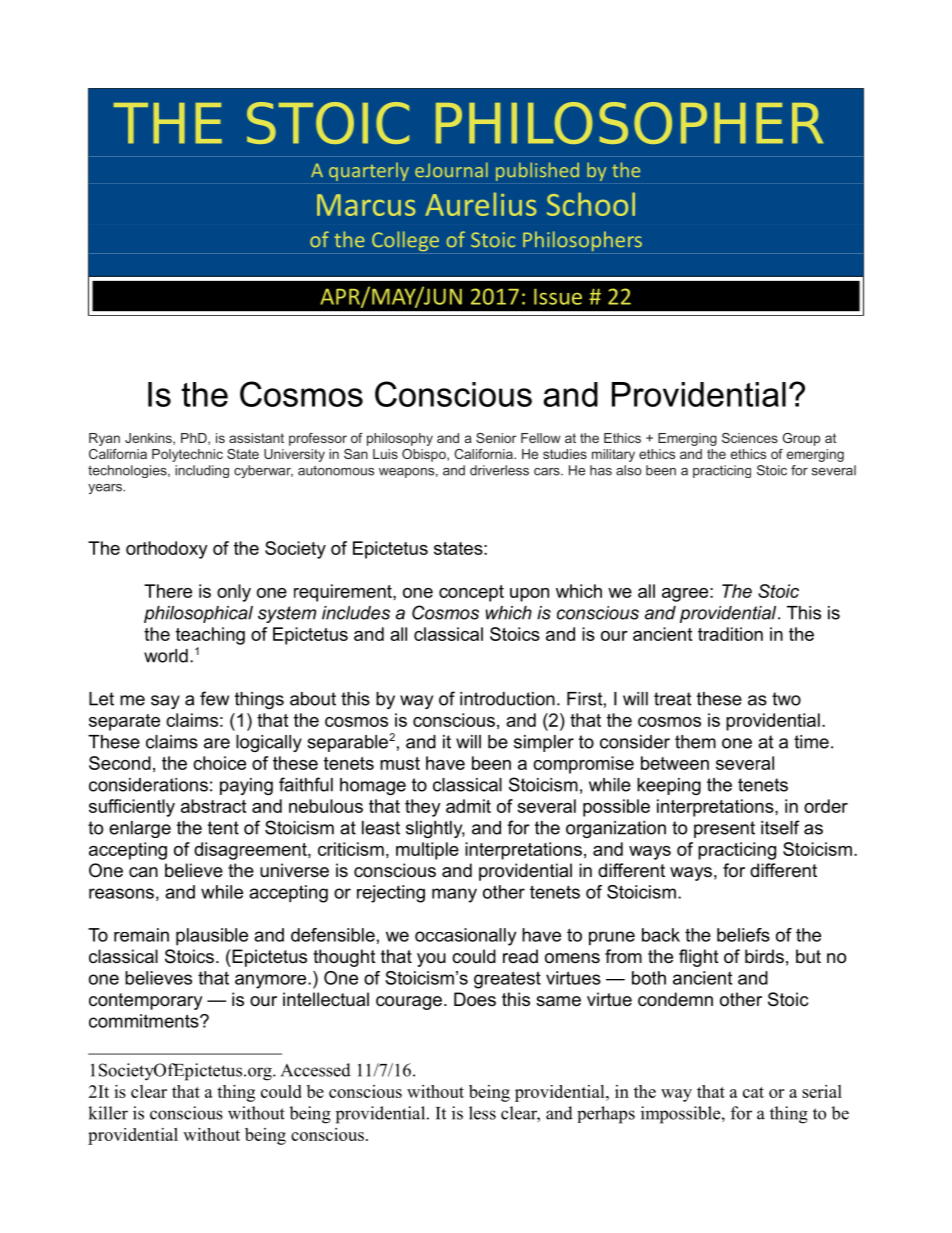 The width and height of the image is (952, 1233). Describe the element at coordinates (724, 829) in the image. I see `present` at that location.
